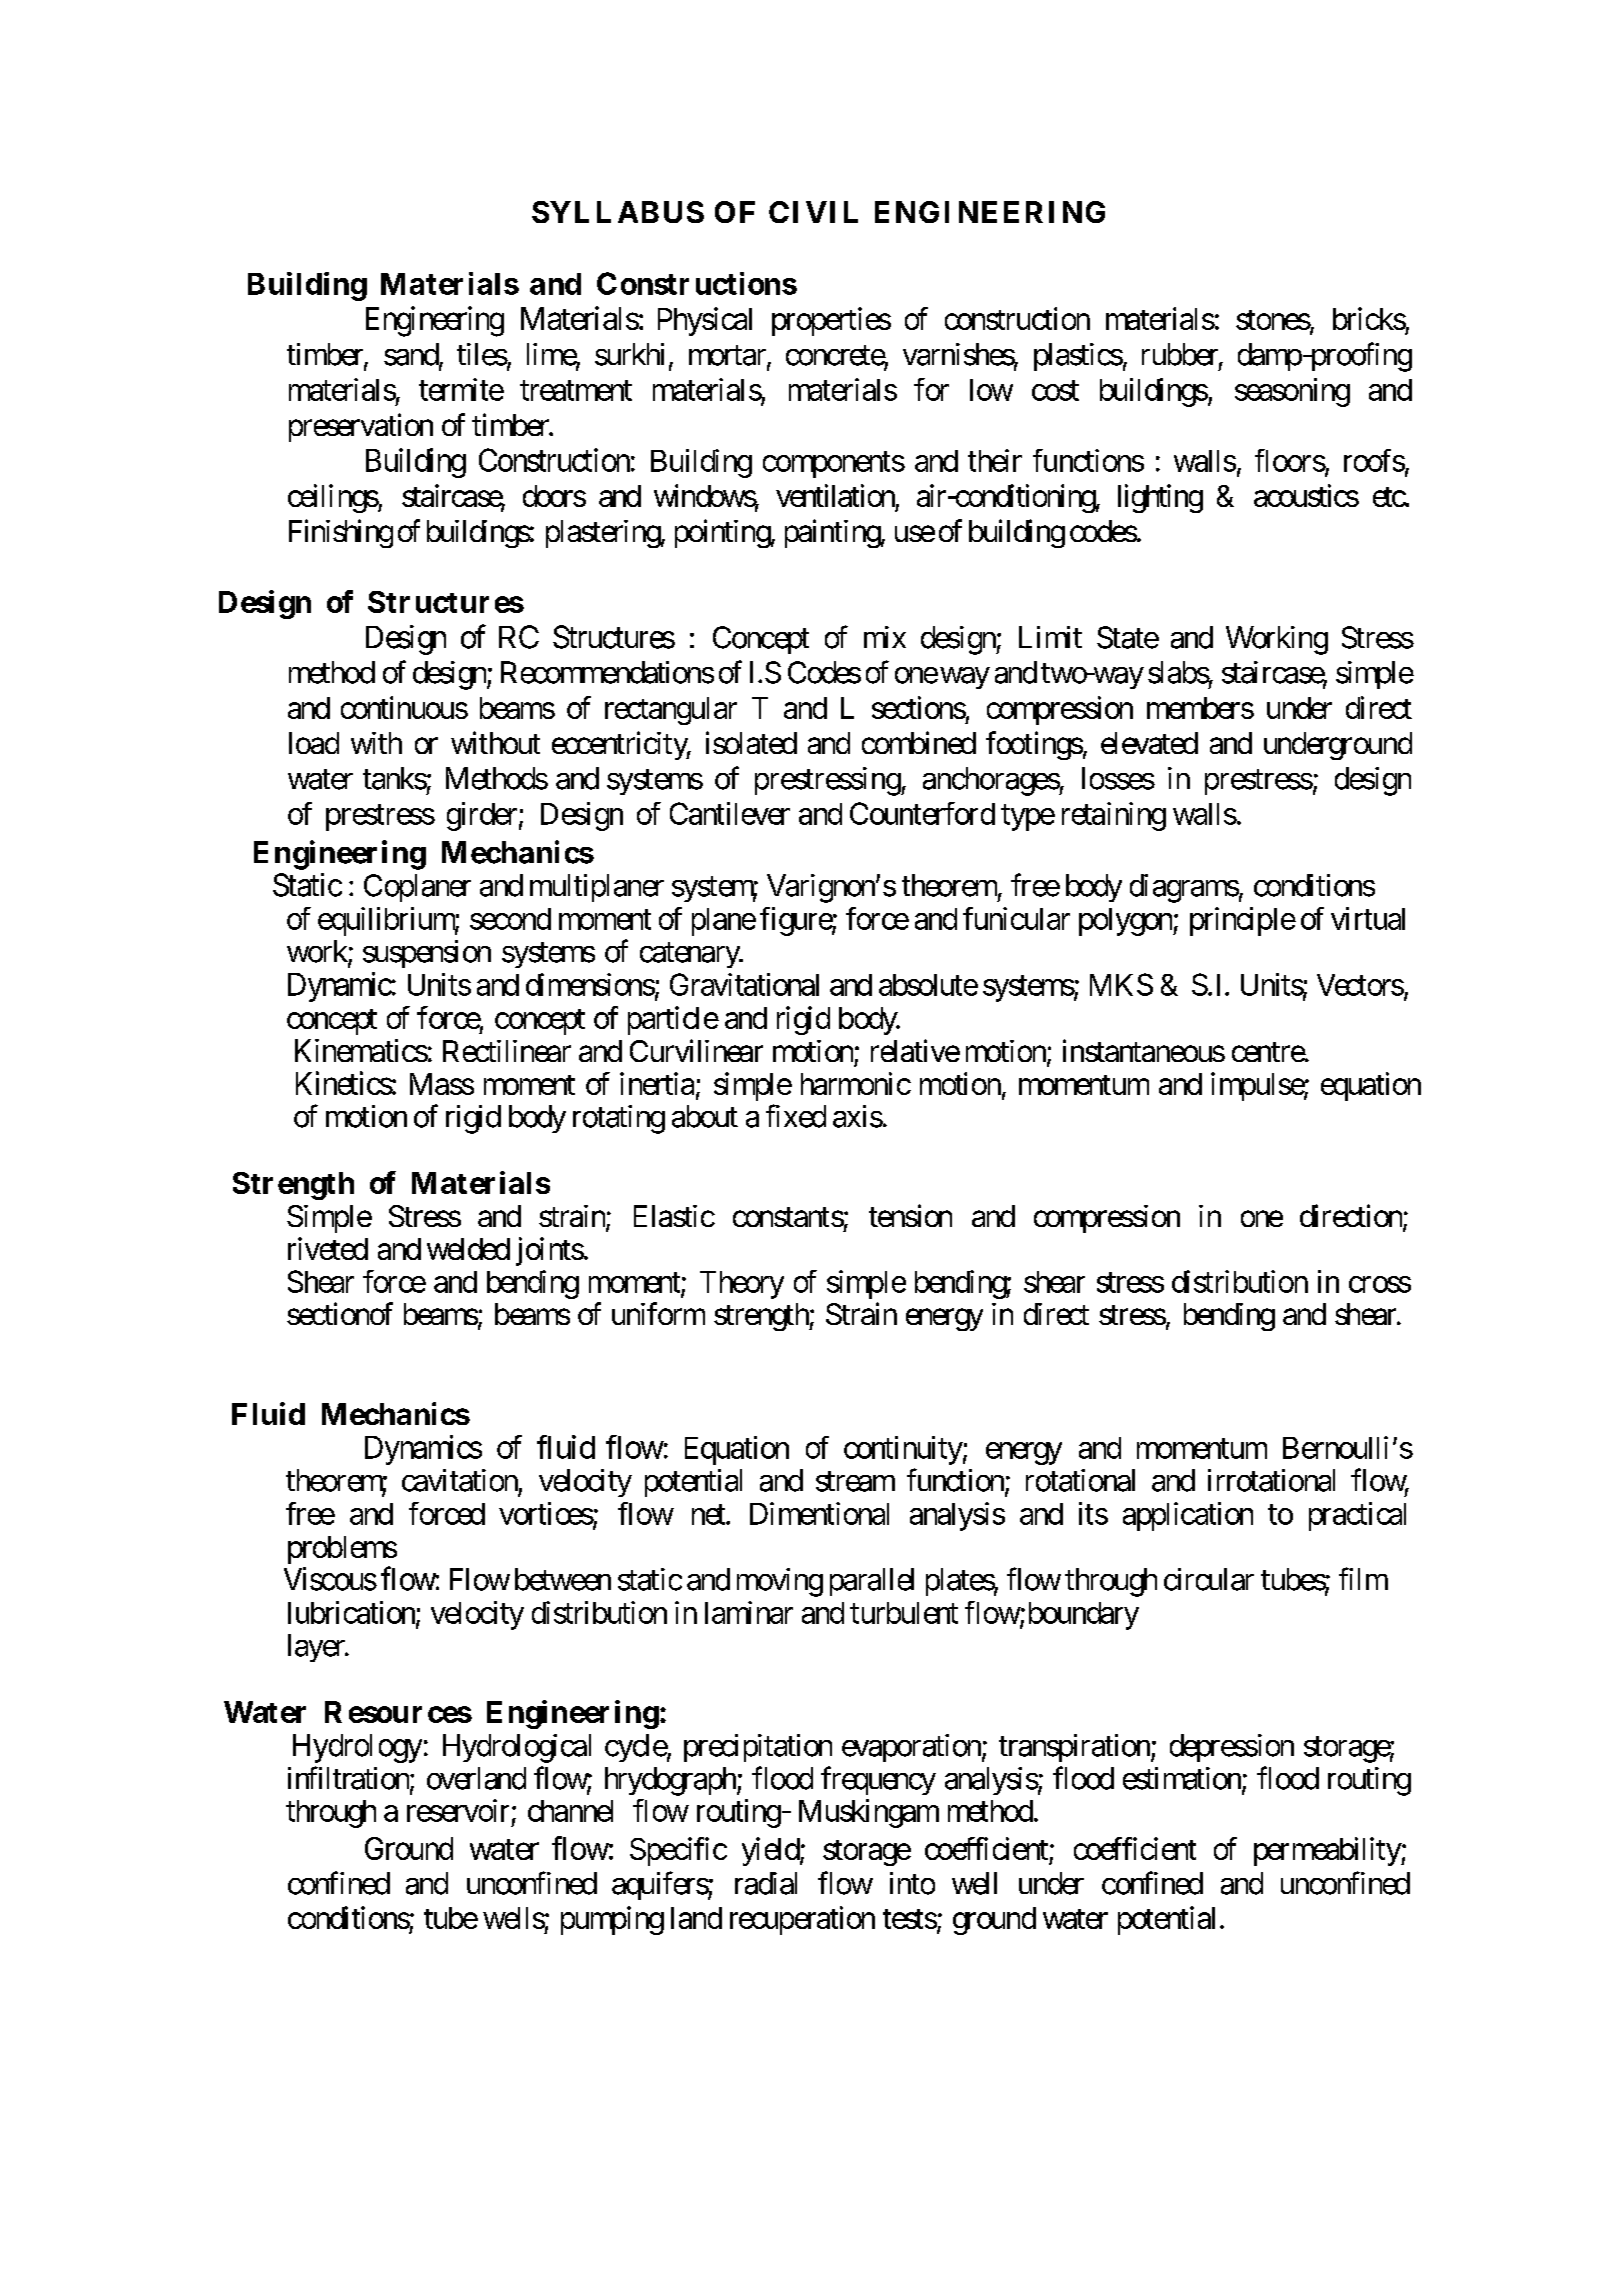  What do you see at coordinates (771, 1851) in the screenshot?
I see `yield` at bounding box center [771, 1851].
